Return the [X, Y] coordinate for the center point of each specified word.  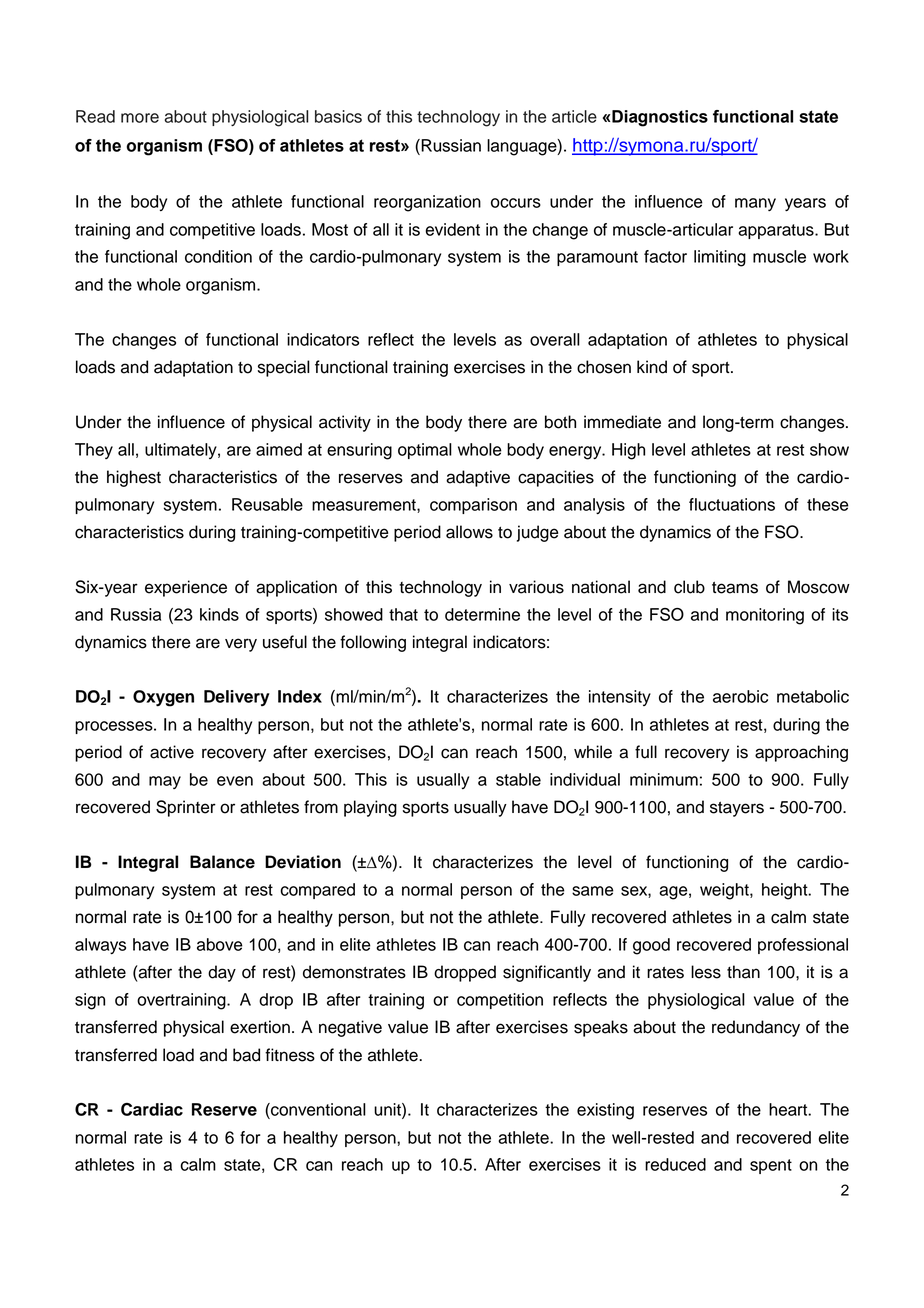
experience [186, 588]
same [593, 891]
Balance [222, 862]
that [403, 614]
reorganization [427, 203]
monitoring [765, 616]
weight [725, 891]
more [140, 118]
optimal [425, 451]
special [284, 368]
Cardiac [152, 1109]
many [755, 204]
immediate [622, 422]
